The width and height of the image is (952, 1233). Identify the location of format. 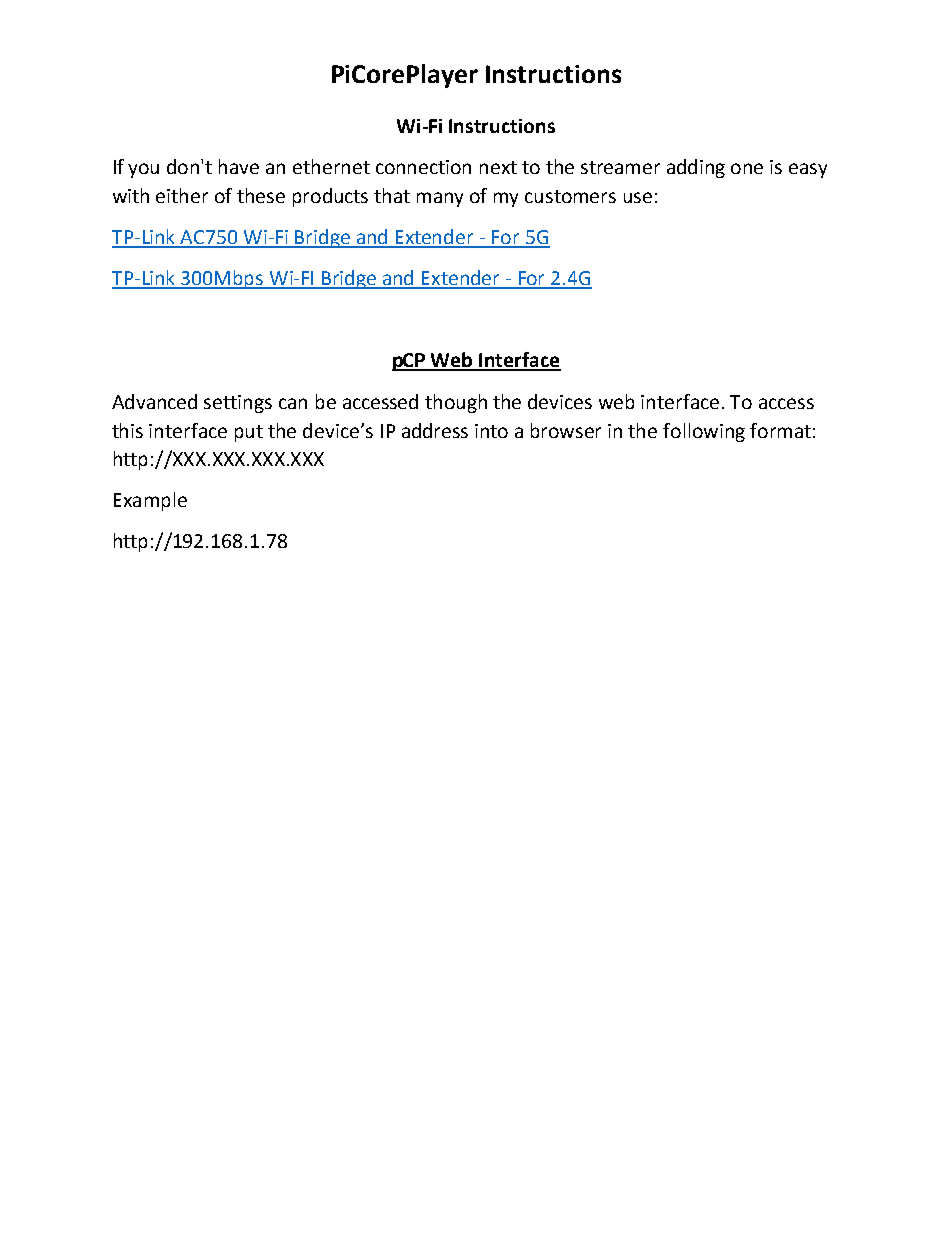
(780, 430).
